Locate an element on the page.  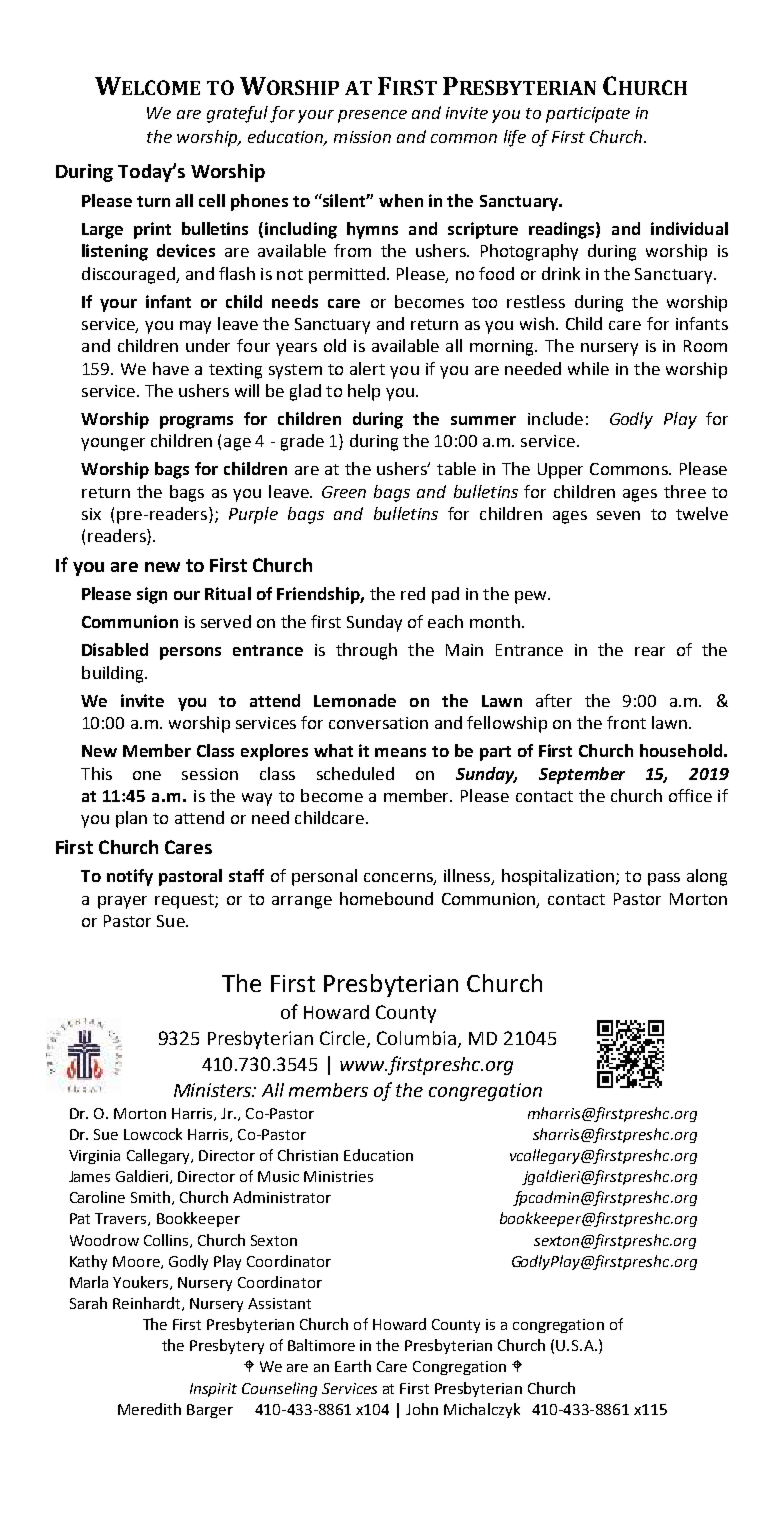
mission is located at coordinates (362, 137).
